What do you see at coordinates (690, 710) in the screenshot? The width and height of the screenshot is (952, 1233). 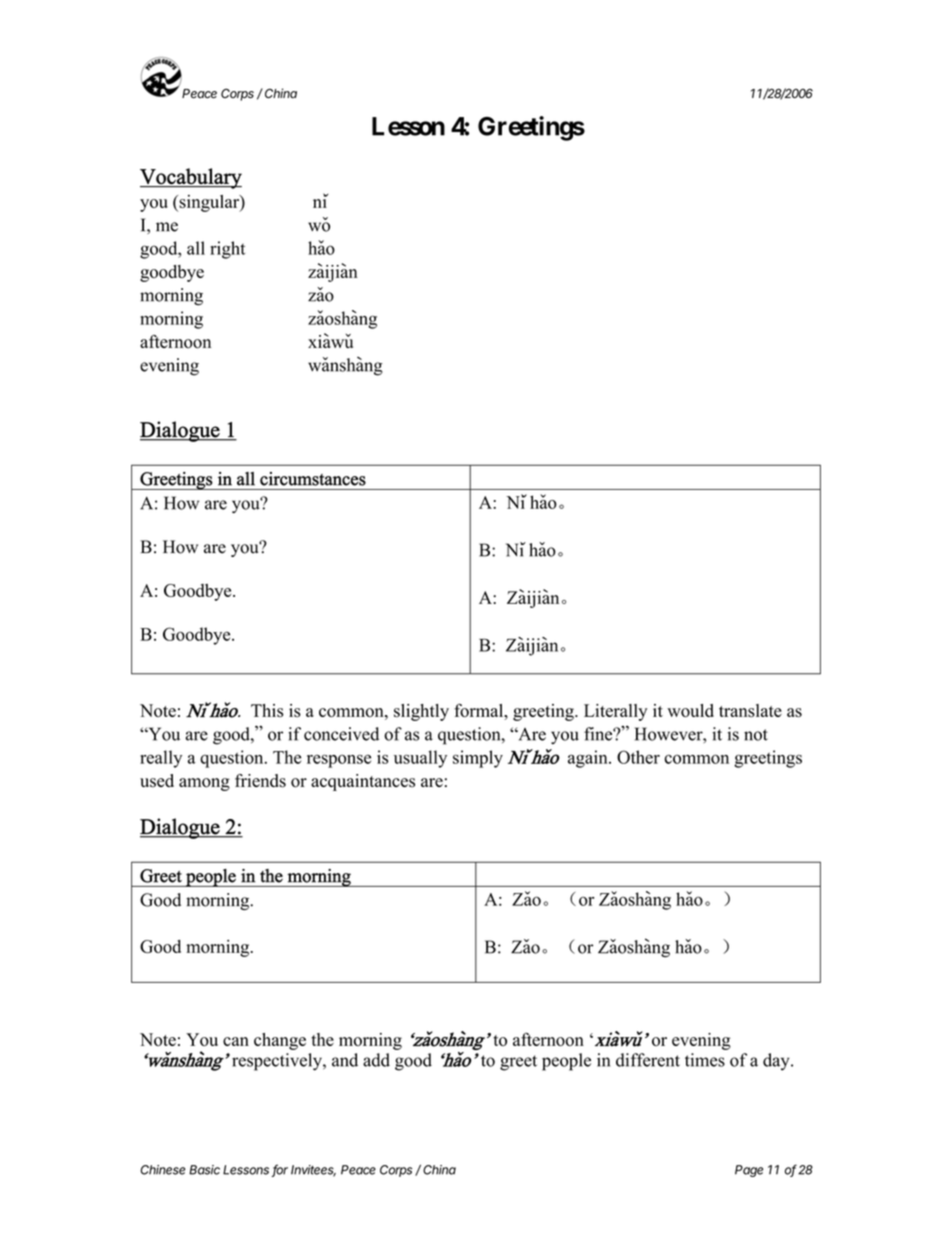 I see `would` at bounding box center [690, 710].
